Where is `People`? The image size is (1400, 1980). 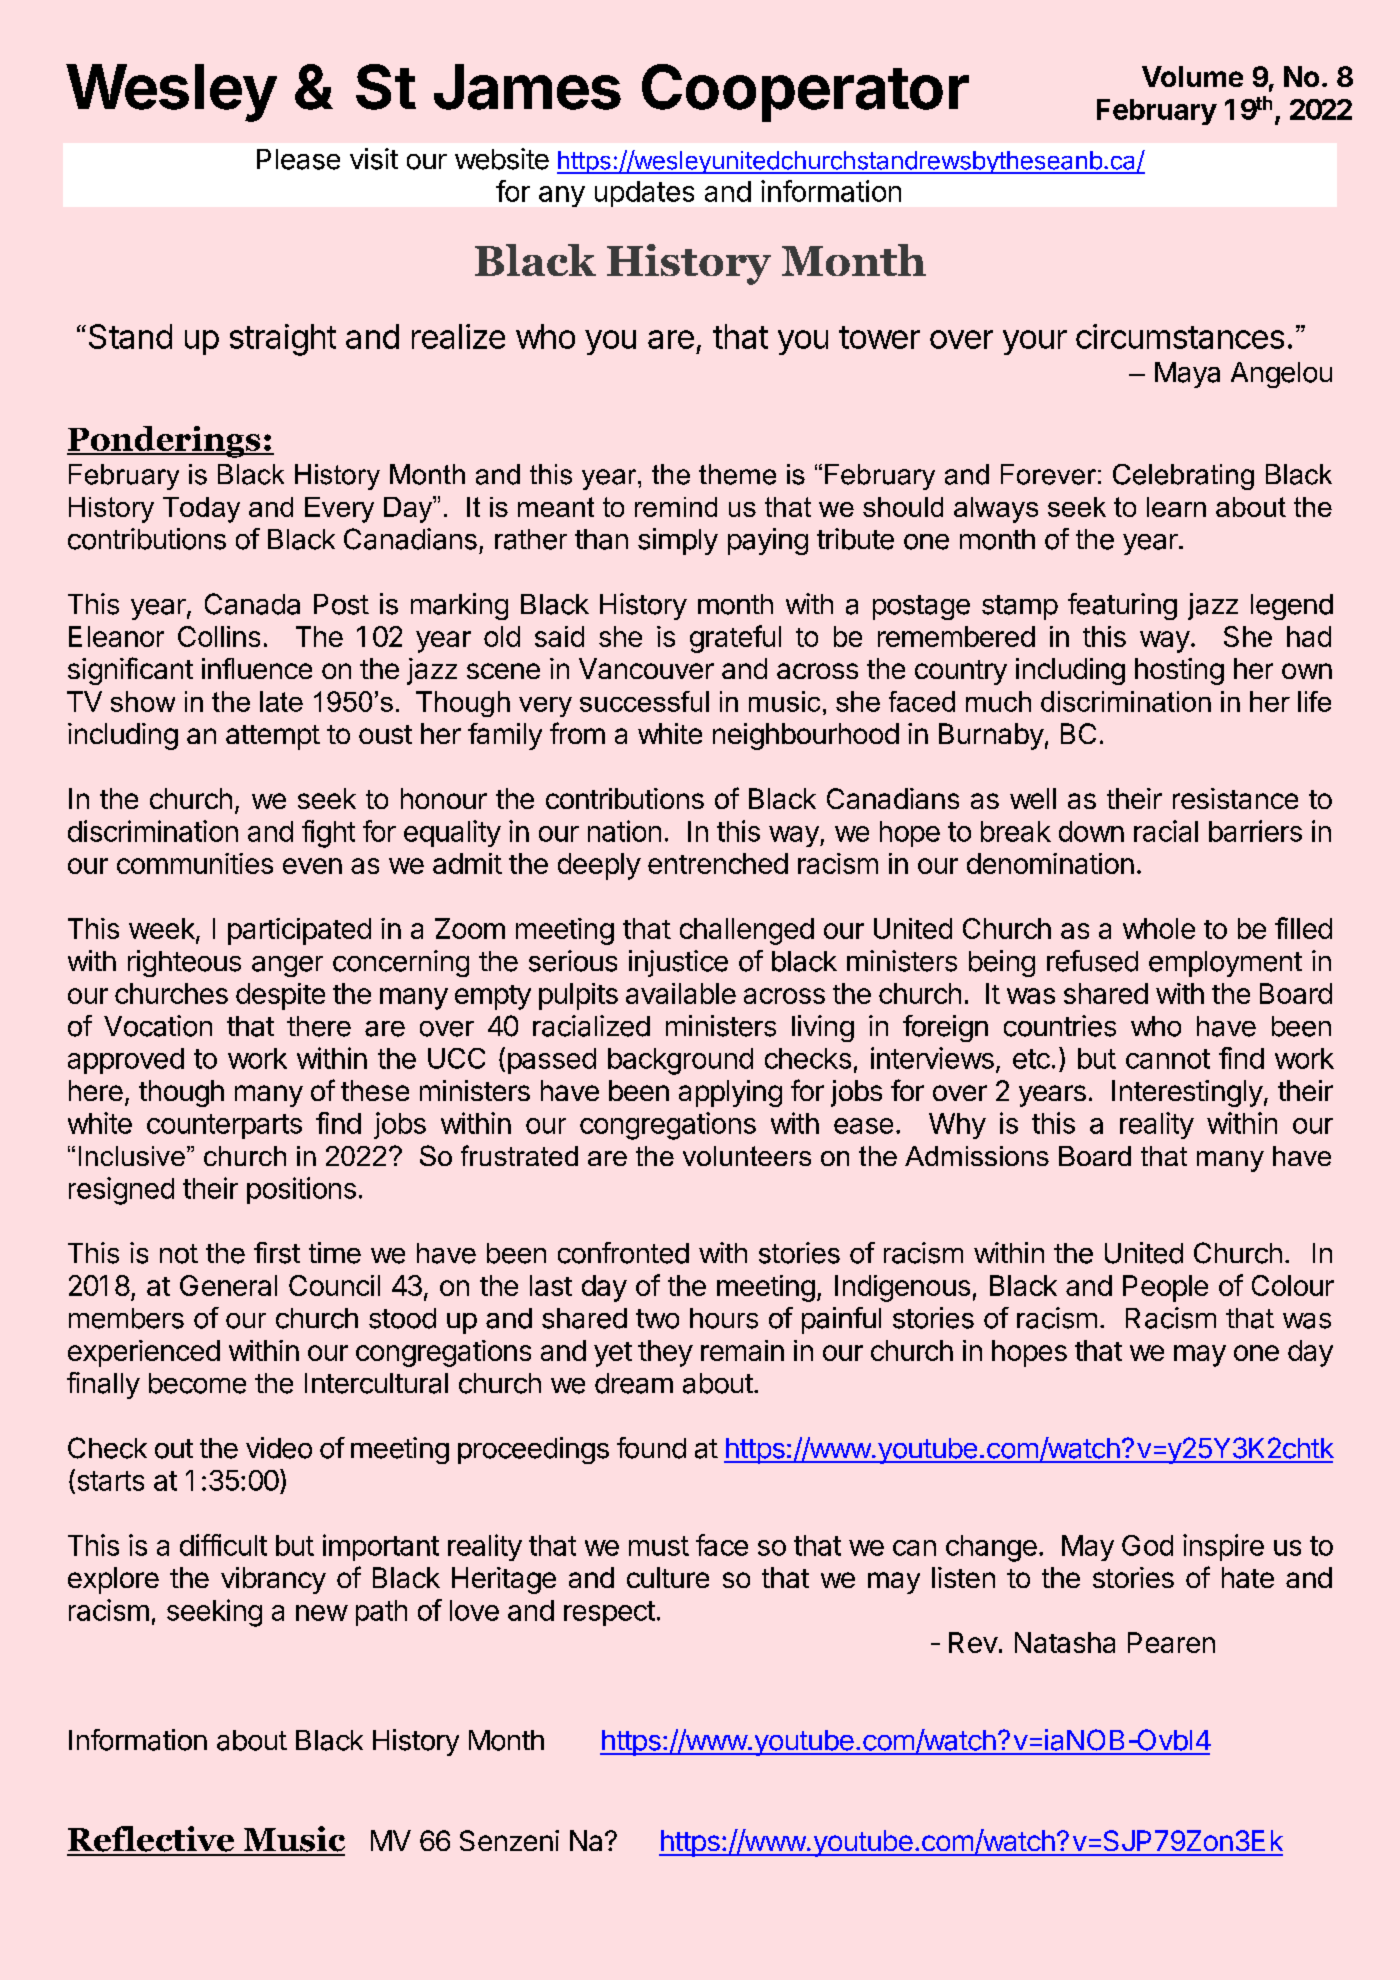
People is located at coordinates (1165, 1288).
